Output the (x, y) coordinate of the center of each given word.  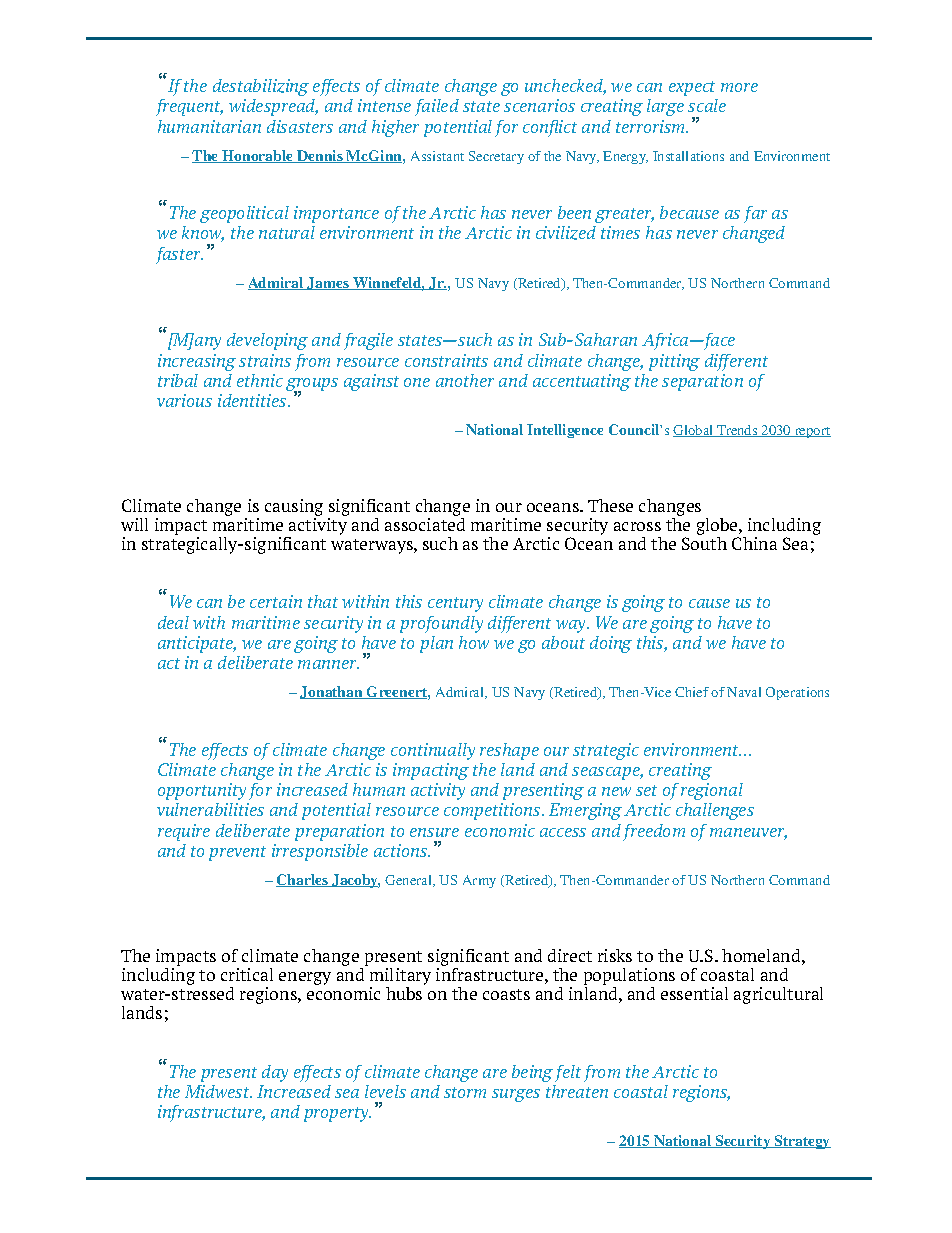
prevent (237, 853)
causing (294, 507)
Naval (744, 692)
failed (437, 107)
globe (718, 526)
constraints (446, 360)
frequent (189, 107)
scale (707, 105)
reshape (509, 751)
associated (425, 524)
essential (694, 993)
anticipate (197, 644)
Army (479, 881)
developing (267, 341)
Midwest (218, 1091)
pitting (674, 362)
